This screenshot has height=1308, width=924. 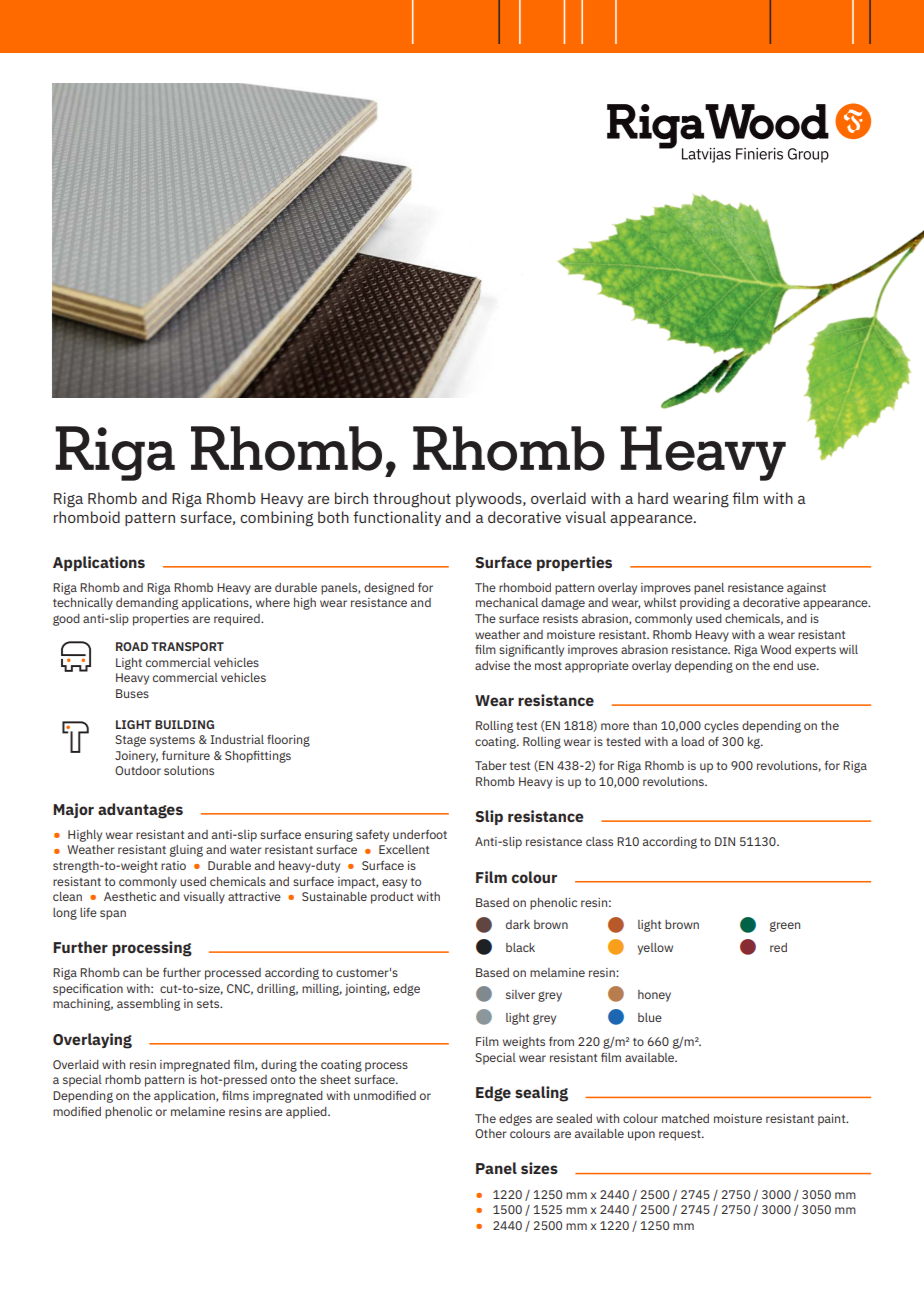 I want to click on advise, so click(x=492, y=665).
